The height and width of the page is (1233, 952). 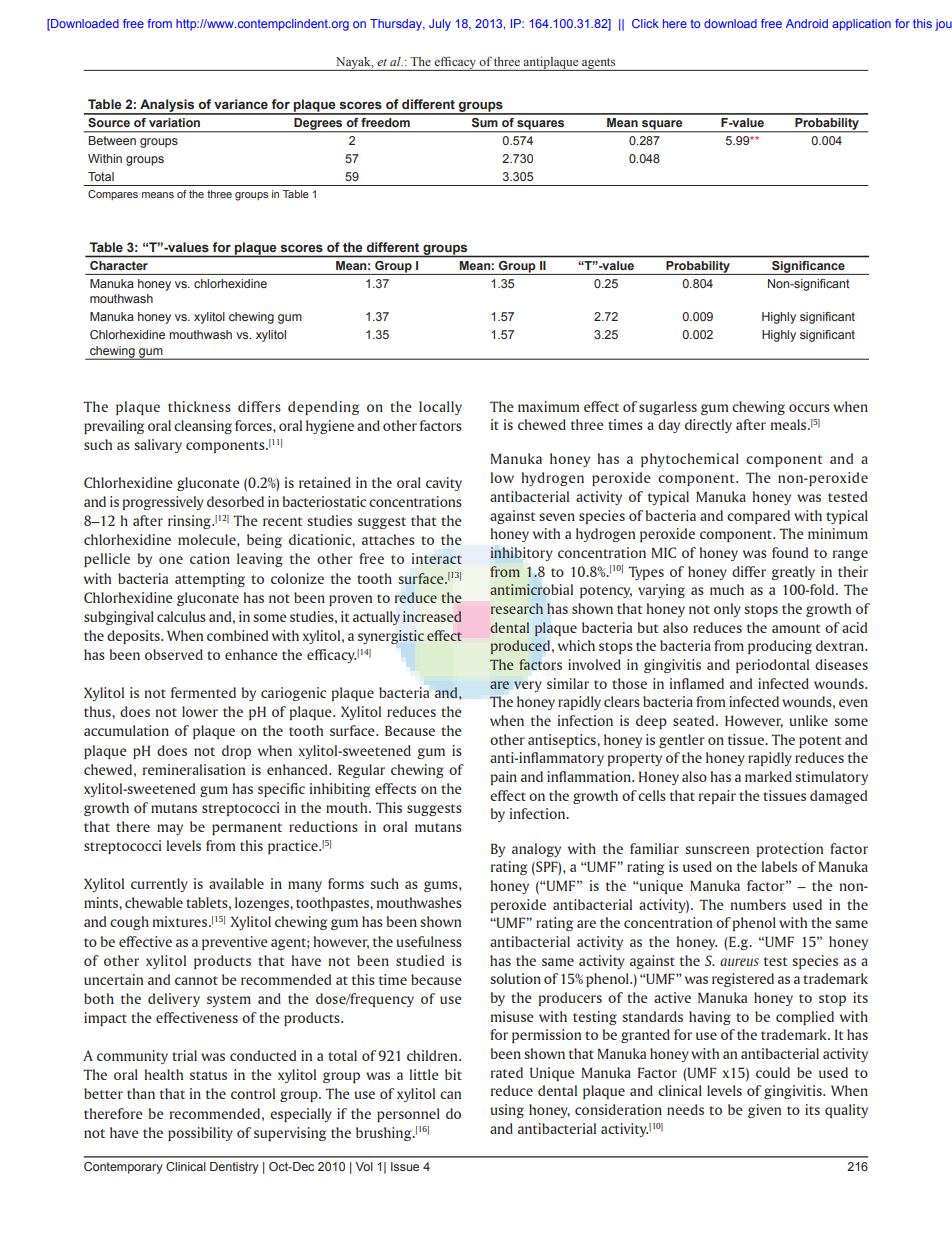 I want to click on July, so click(x=440, y=25).
